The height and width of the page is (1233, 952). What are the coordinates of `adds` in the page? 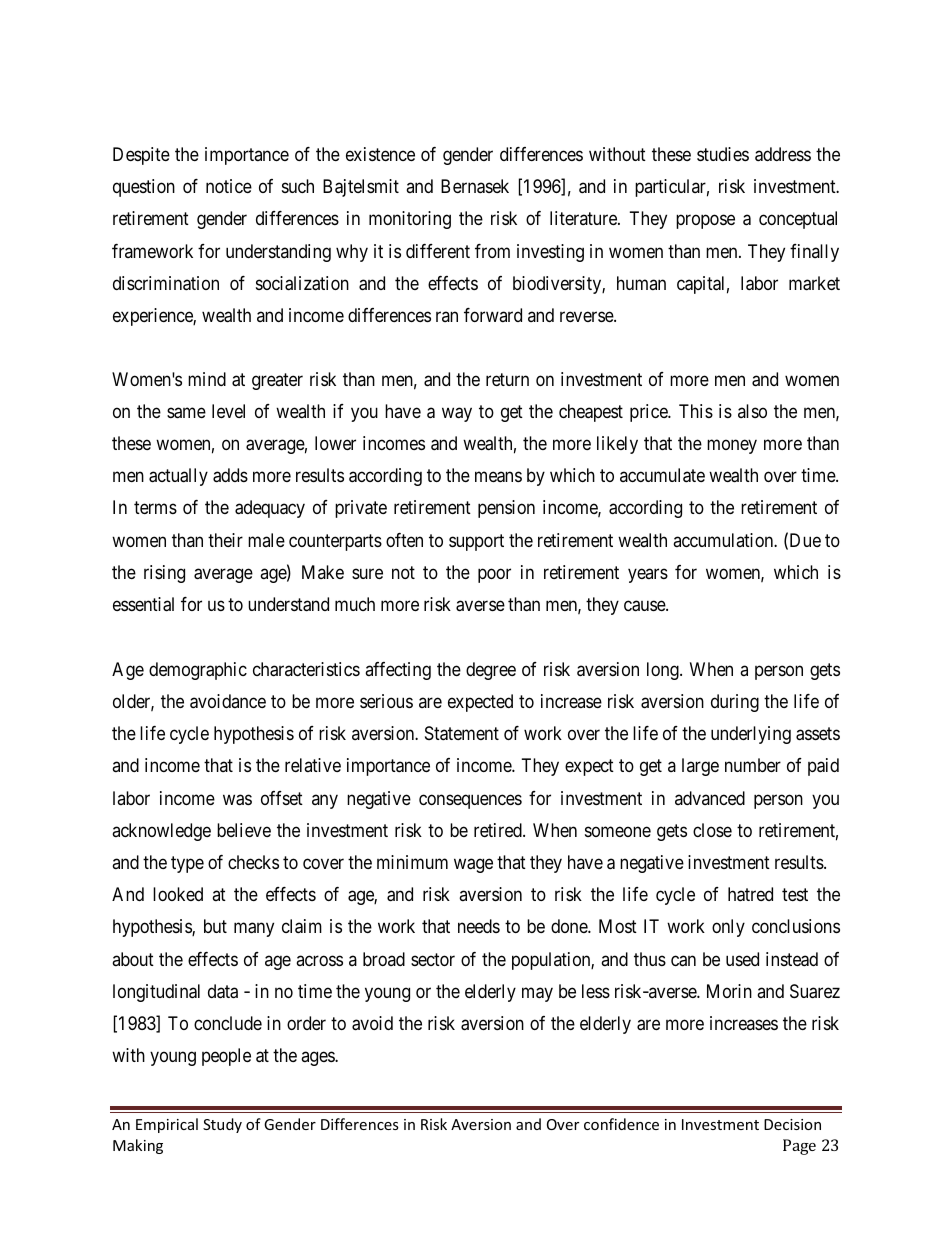 It's located at (230, 475).
